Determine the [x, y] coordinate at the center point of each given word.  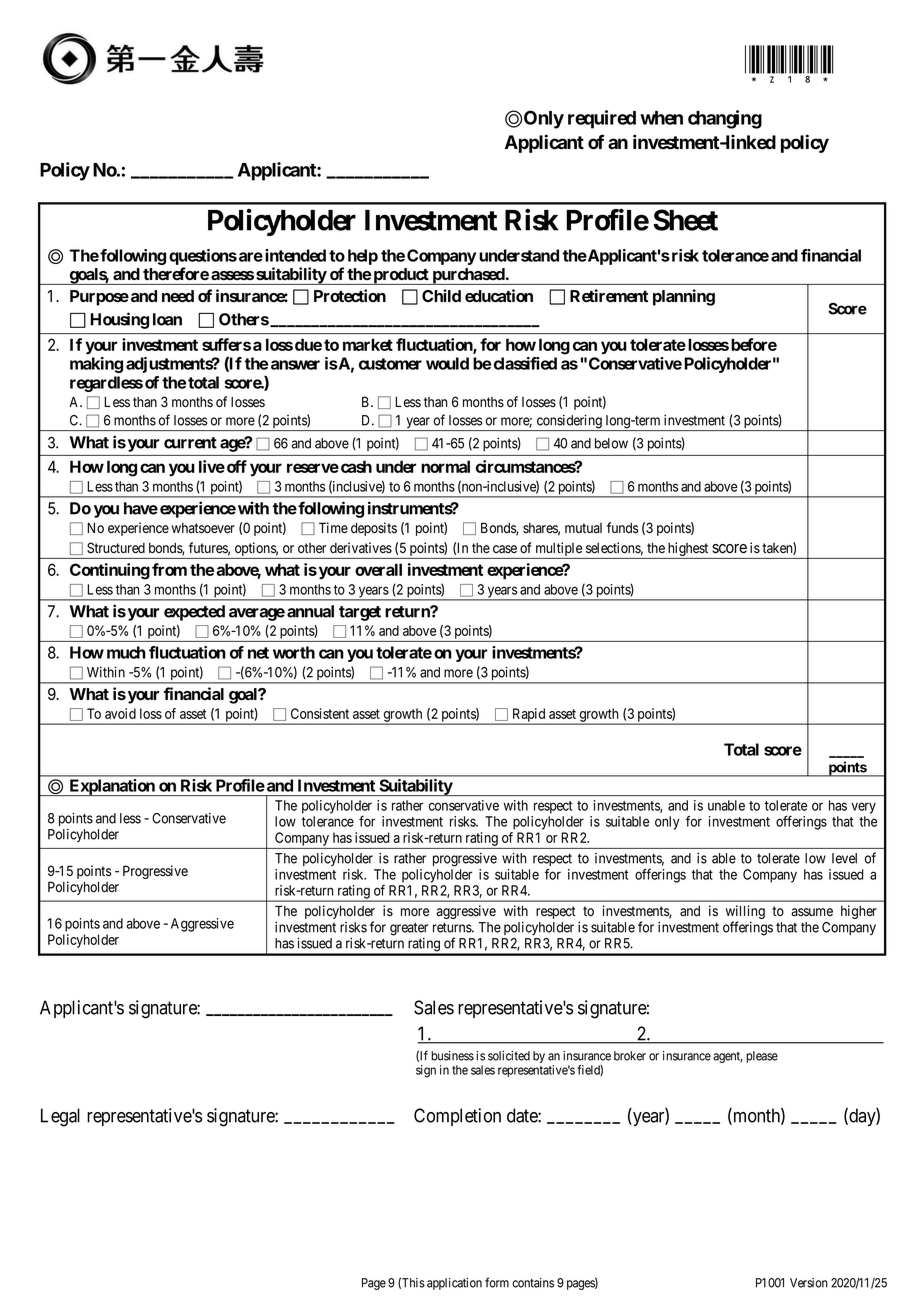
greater [409, 929]
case [505, 549]
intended [295, 255]
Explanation [112, 787]
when [661, 118]
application [454, 1284]
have [141, 508]
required [602, 119]
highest [688, 550]
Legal [60, 1117]
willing [745, 913]
